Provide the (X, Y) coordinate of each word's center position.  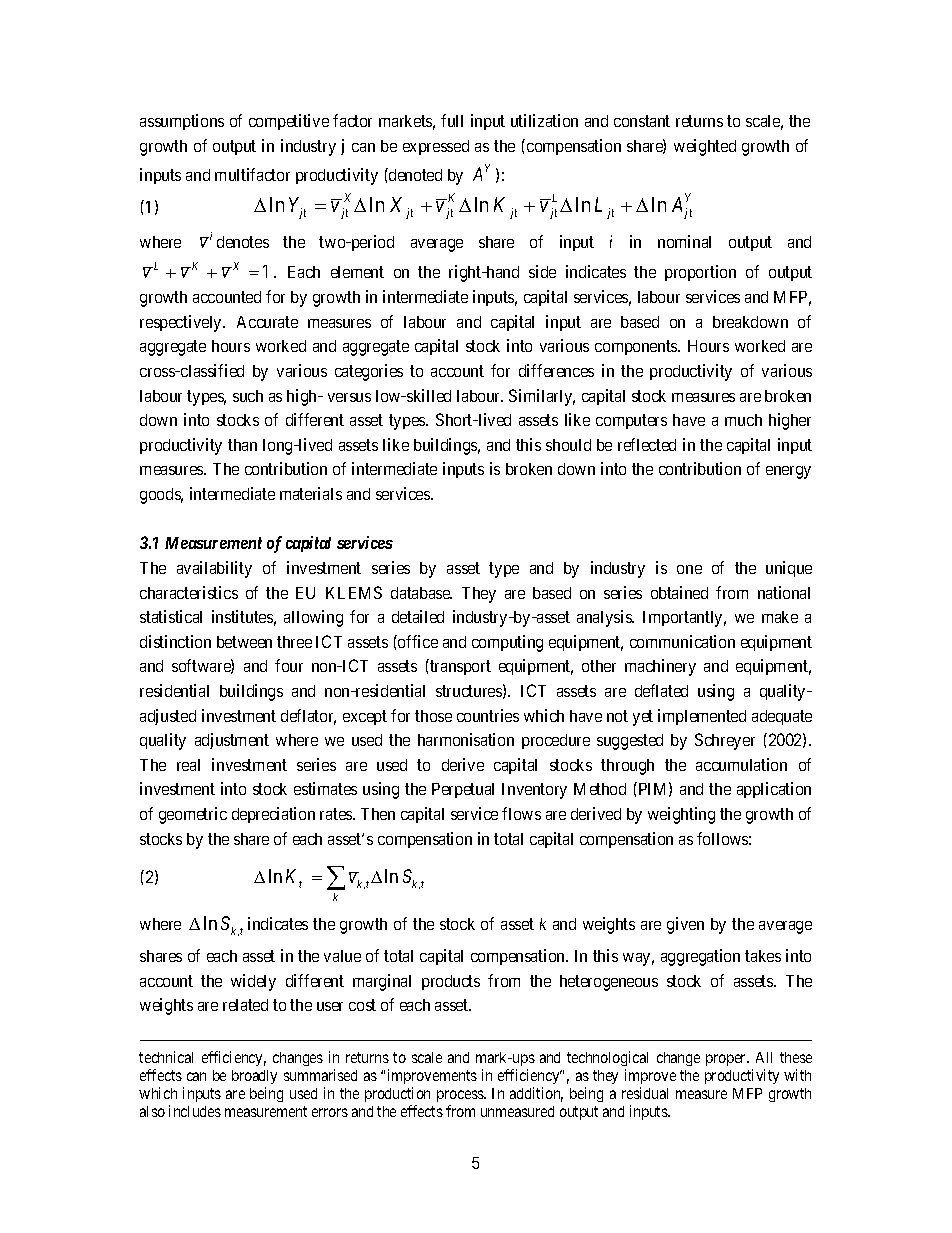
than (242, 445)
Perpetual (463, 790)
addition (536, 1094)
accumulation (741, 764)
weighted (705, 147)
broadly (254, 1077)
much (743, 420)
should (568, 445)
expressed (436, 147)
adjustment (232, 741)
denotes (243, 242)
